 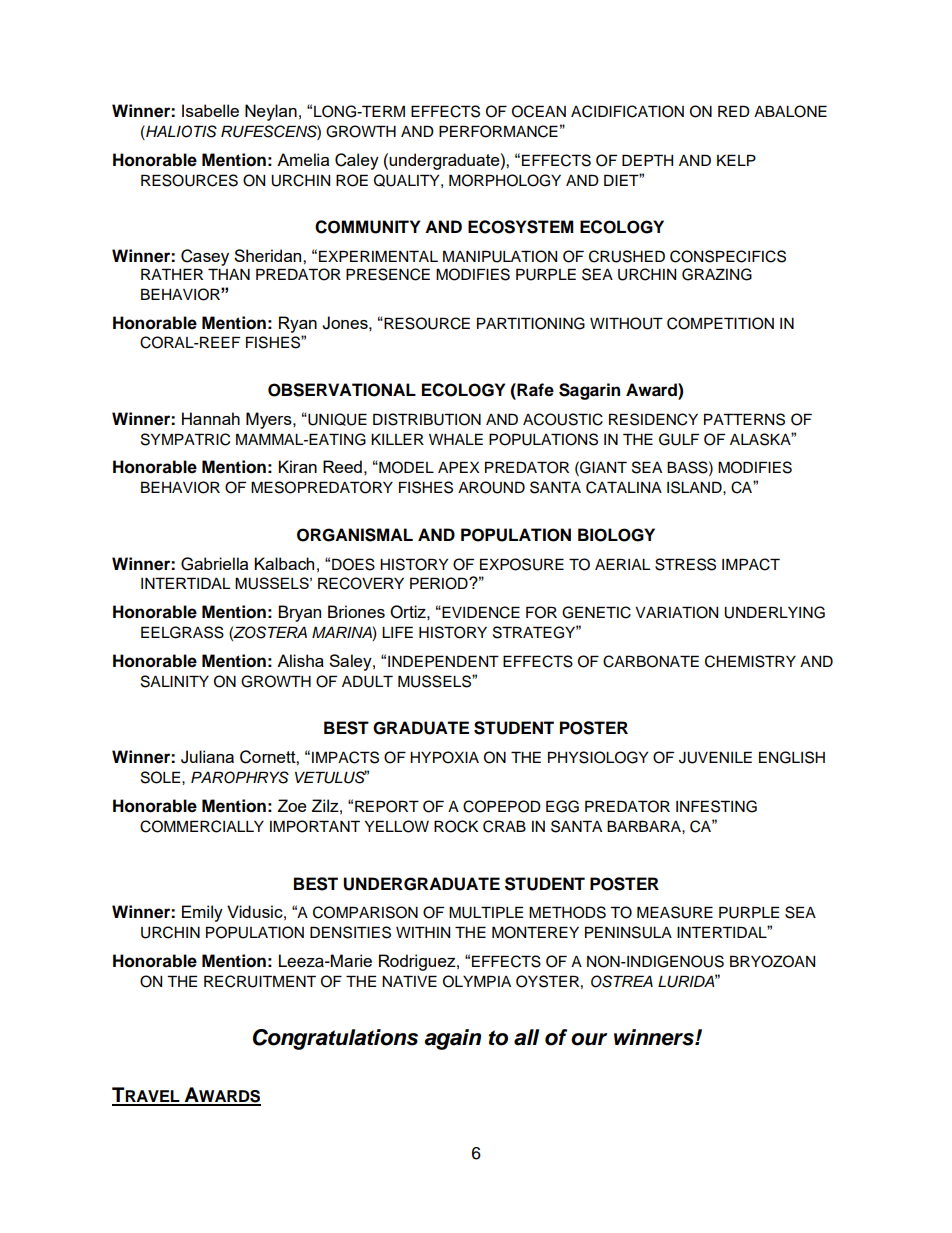 I want to click on OLYMPIA, so click(x=477, y=981).
